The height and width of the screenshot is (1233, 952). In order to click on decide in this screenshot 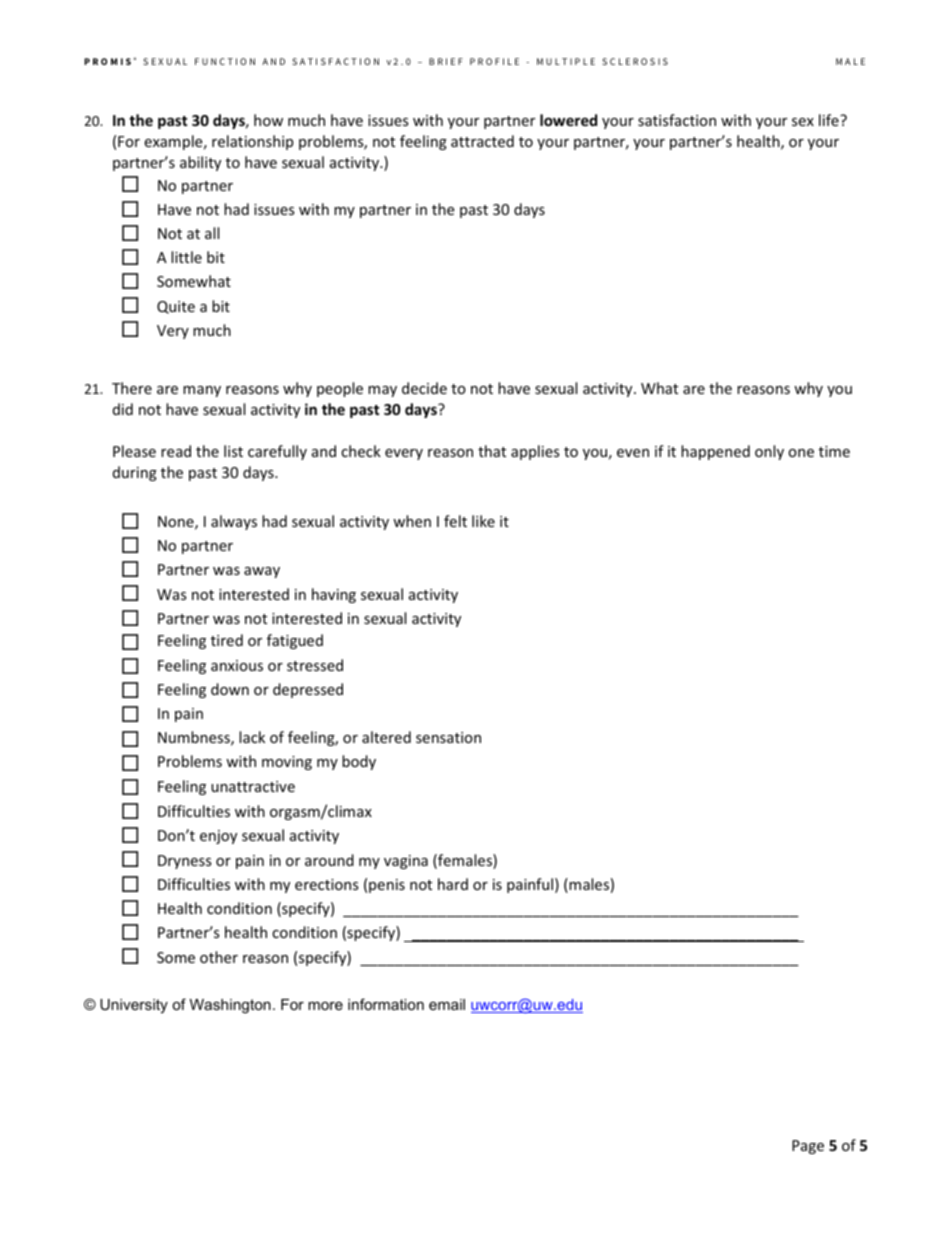, I will do `click(424, 388)`.
